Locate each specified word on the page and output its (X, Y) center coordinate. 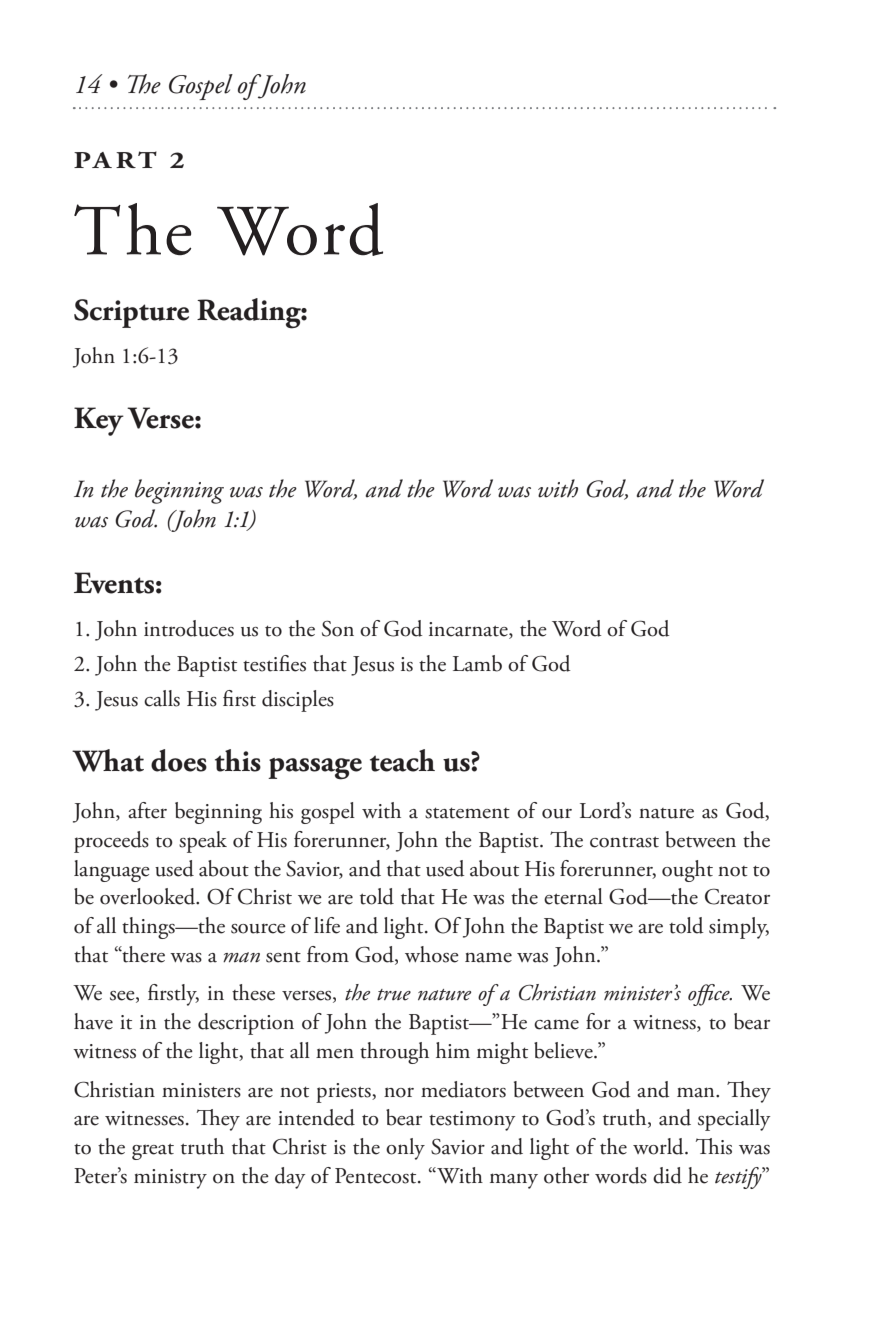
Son (338, 628)
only (405, 1149)
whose (432, 954)
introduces (189, 628)
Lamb (477, 663)
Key (99, 421)
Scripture (131, 313)
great (153, 1151)
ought (687, 871)
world (659, 1146)
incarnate (469, 630)
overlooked (149, 896)
